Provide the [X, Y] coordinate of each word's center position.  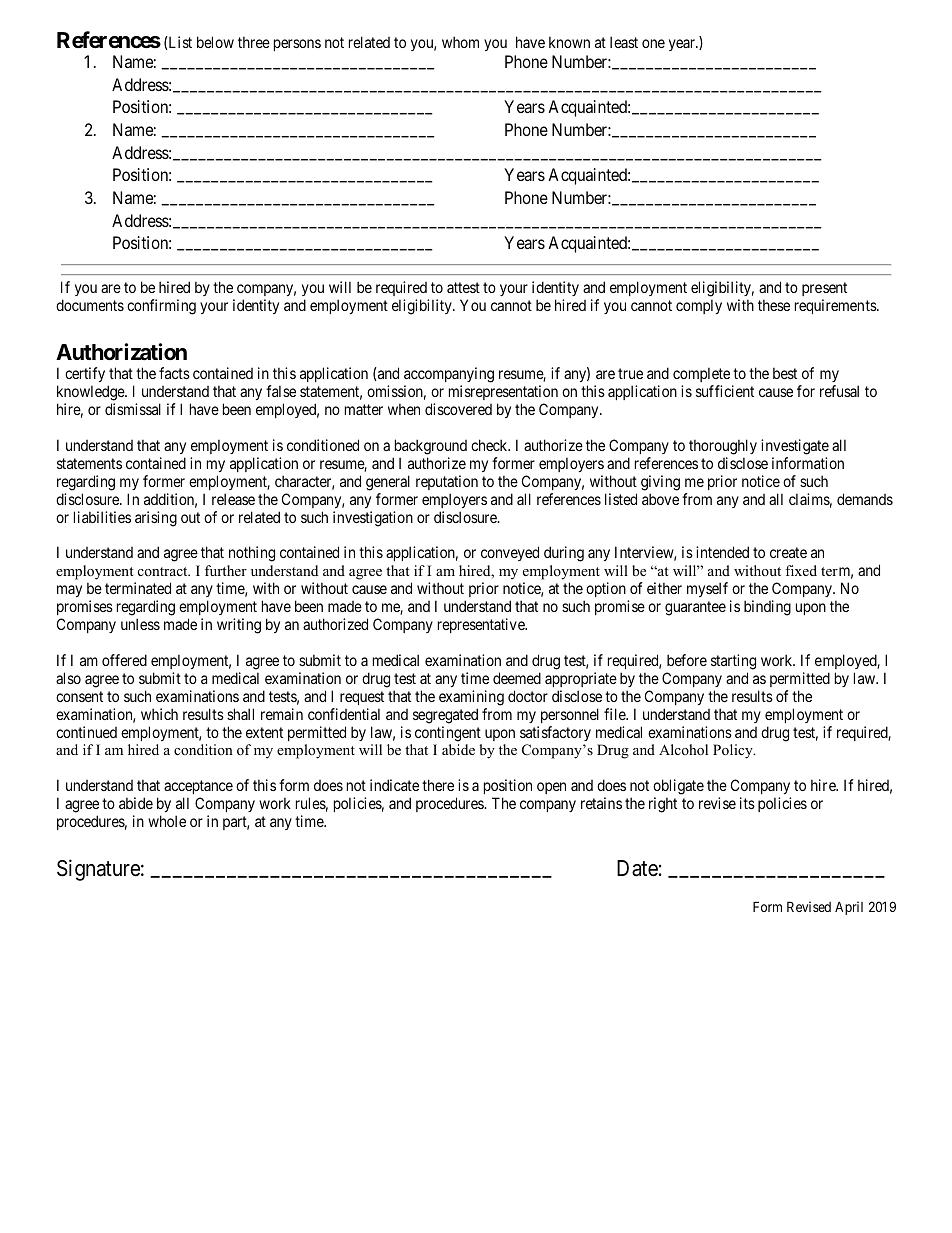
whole [167, 821]
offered [124, 660]
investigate [795, 447]
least [624, 42]
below [215, 42]
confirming [161, 307]
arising [156, 519]
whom [460, 42]
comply [699, 306]
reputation [447, 482]
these [774, 305]
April [849, 908]
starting [733, 662]
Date [637, 868]
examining [471, 698]
